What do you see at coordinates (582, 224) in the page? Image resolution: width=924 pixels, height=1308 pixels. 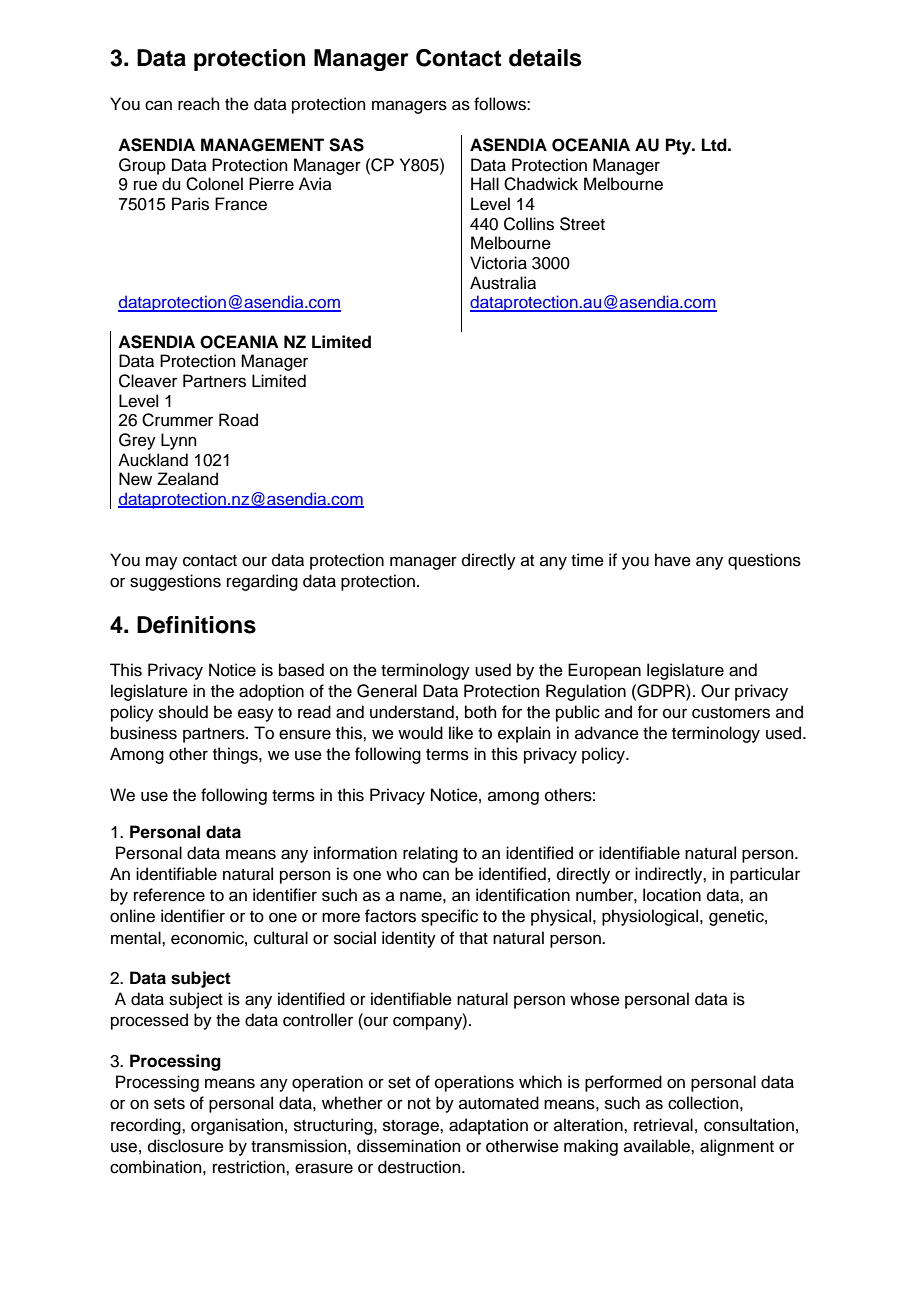 I see `Street` at bounding box center [582, 224].
